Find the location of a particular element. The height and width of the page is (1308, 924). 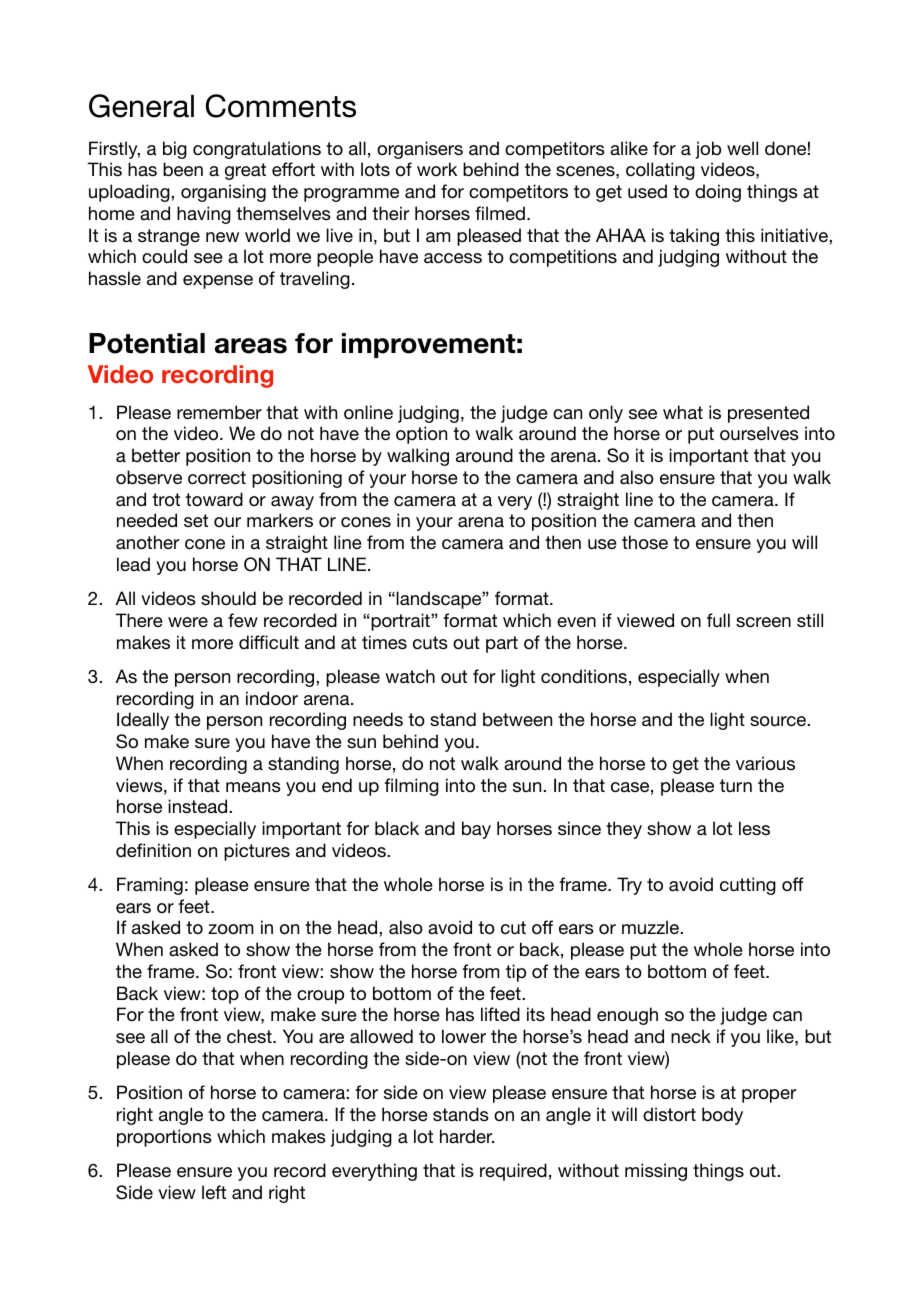

full is located at coordinates (718, 620).
